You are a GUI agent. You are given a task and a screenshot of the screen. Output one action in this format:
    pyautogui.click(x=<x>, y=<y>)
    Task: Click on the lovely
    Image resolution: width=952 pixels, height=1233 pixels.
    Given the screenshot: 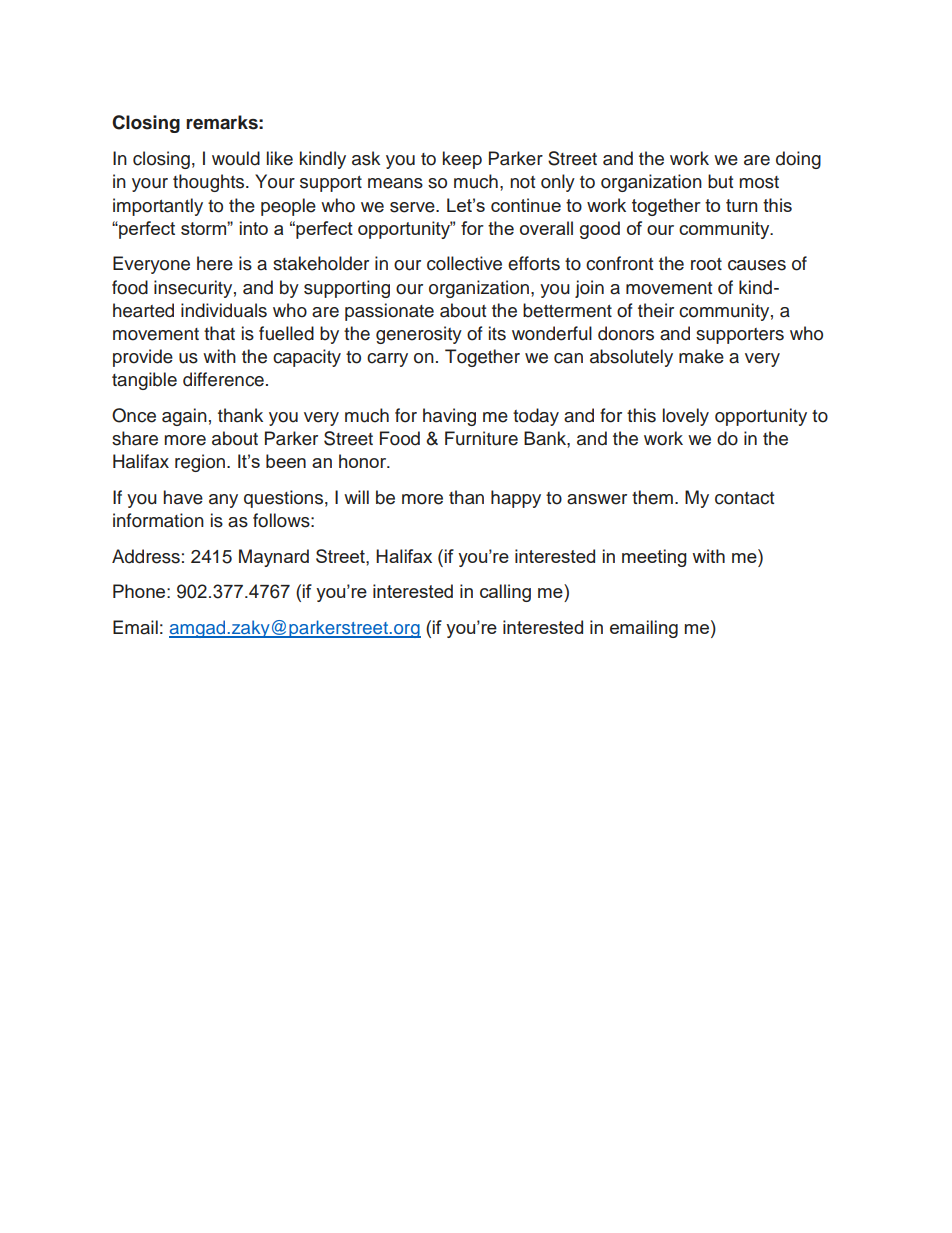 What is the action you would take?
    pyautogui.click(x=686, y=417)
